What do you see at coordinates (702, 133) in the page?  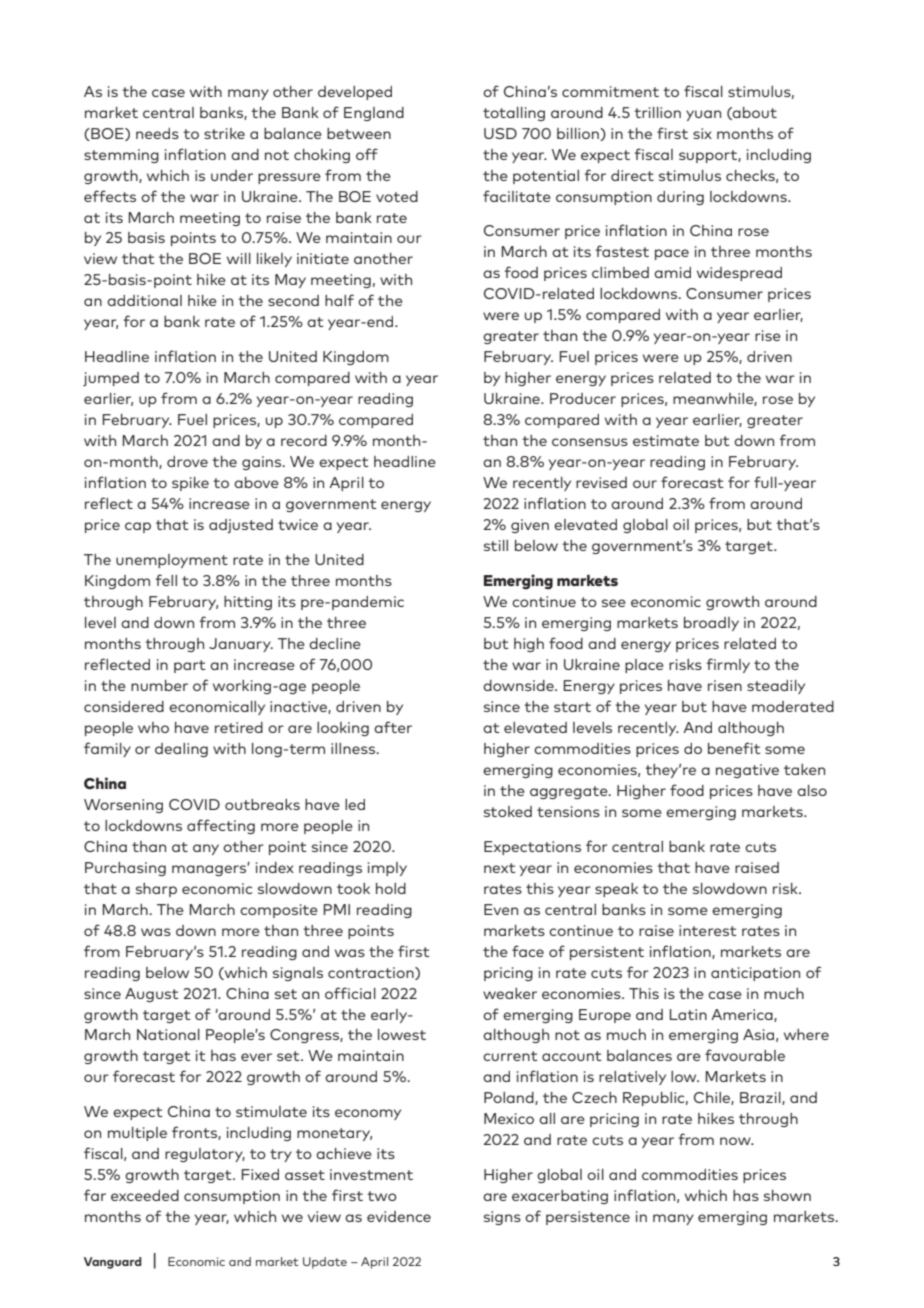 I see `six` at bounding box center [702, 133].
